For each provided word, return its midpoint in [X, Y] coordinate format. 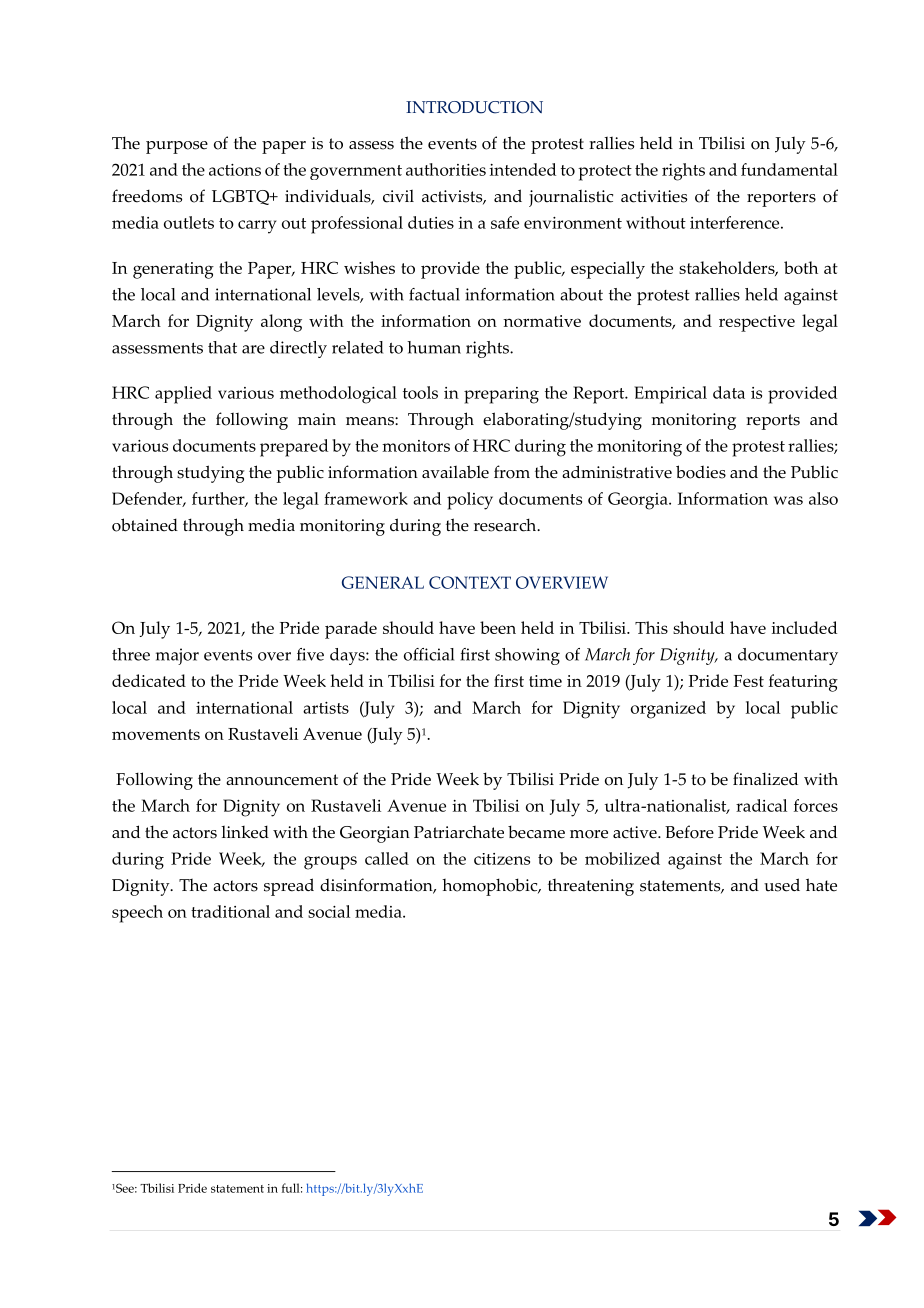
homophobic [491, 887]
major [177, 656]
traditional [230, 911]
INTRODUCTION [474, 107]
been [498, 627]
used [782, 885]
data [729, 392]
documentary [788, 656]
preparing [501, 395]
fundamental [789, 169]
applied [183, 395]
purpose [177, 147]
